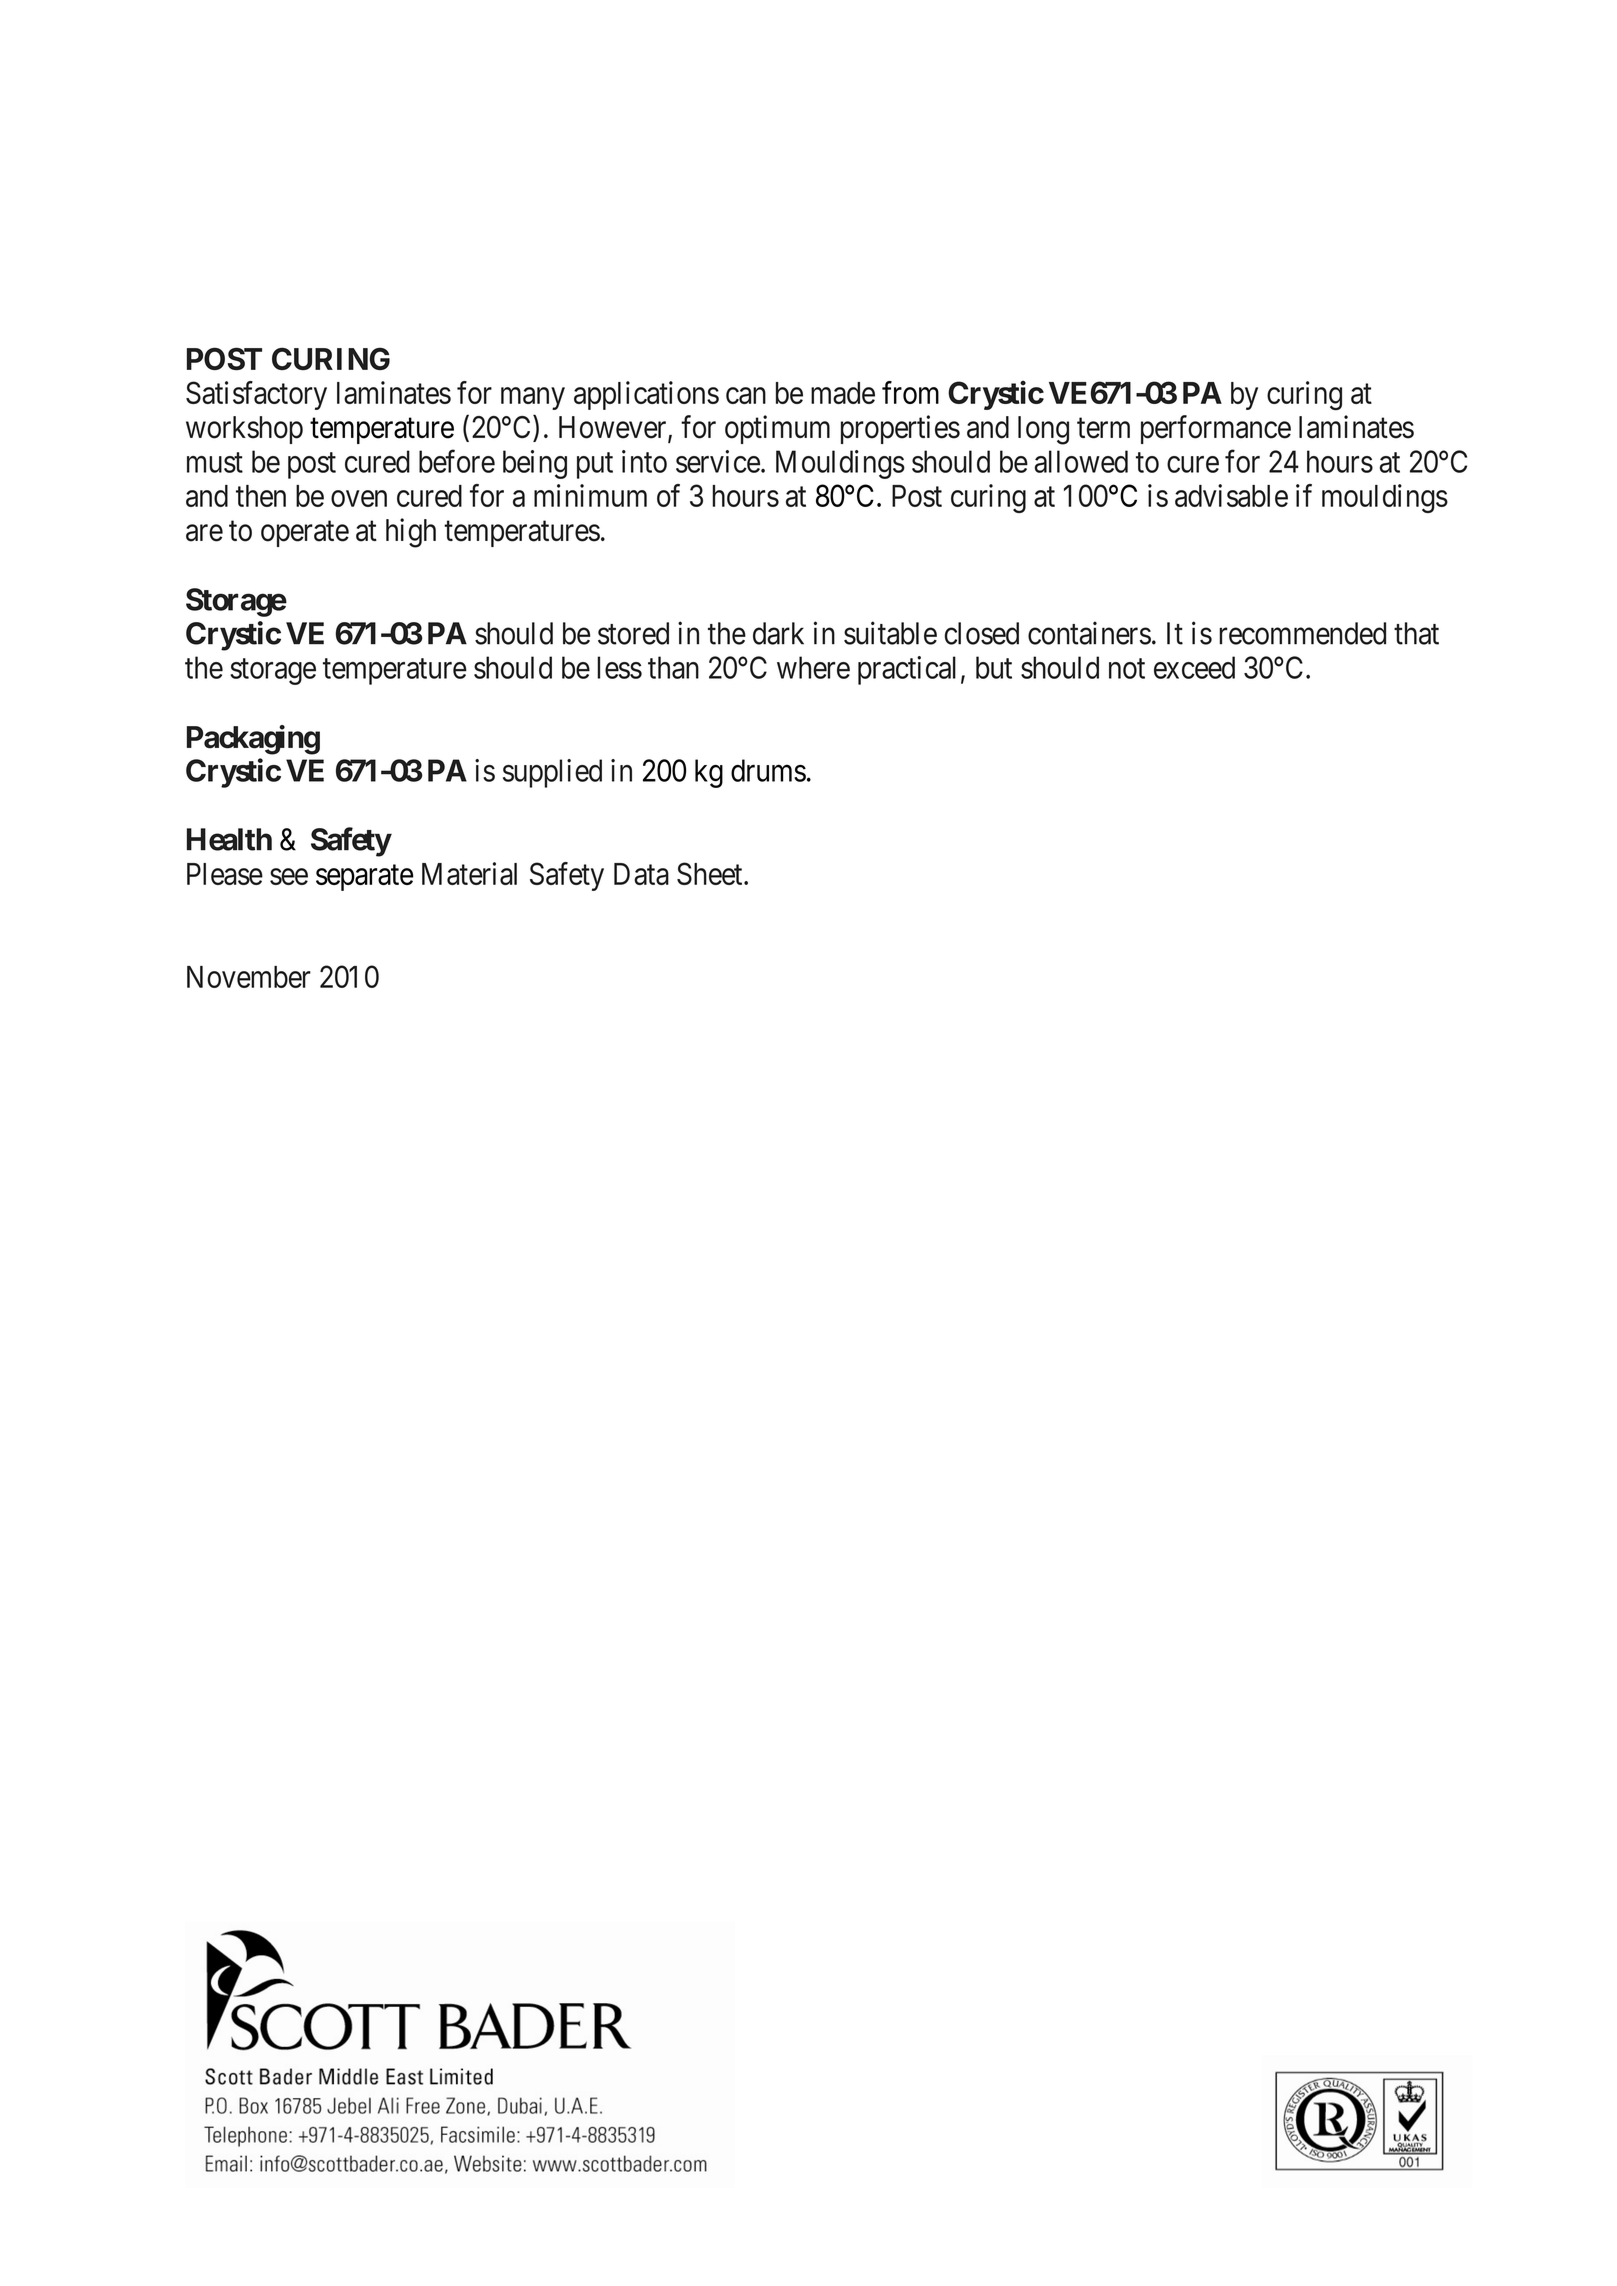 The image size is (1617, 2286). I want to click on than, so click(673, 667).
